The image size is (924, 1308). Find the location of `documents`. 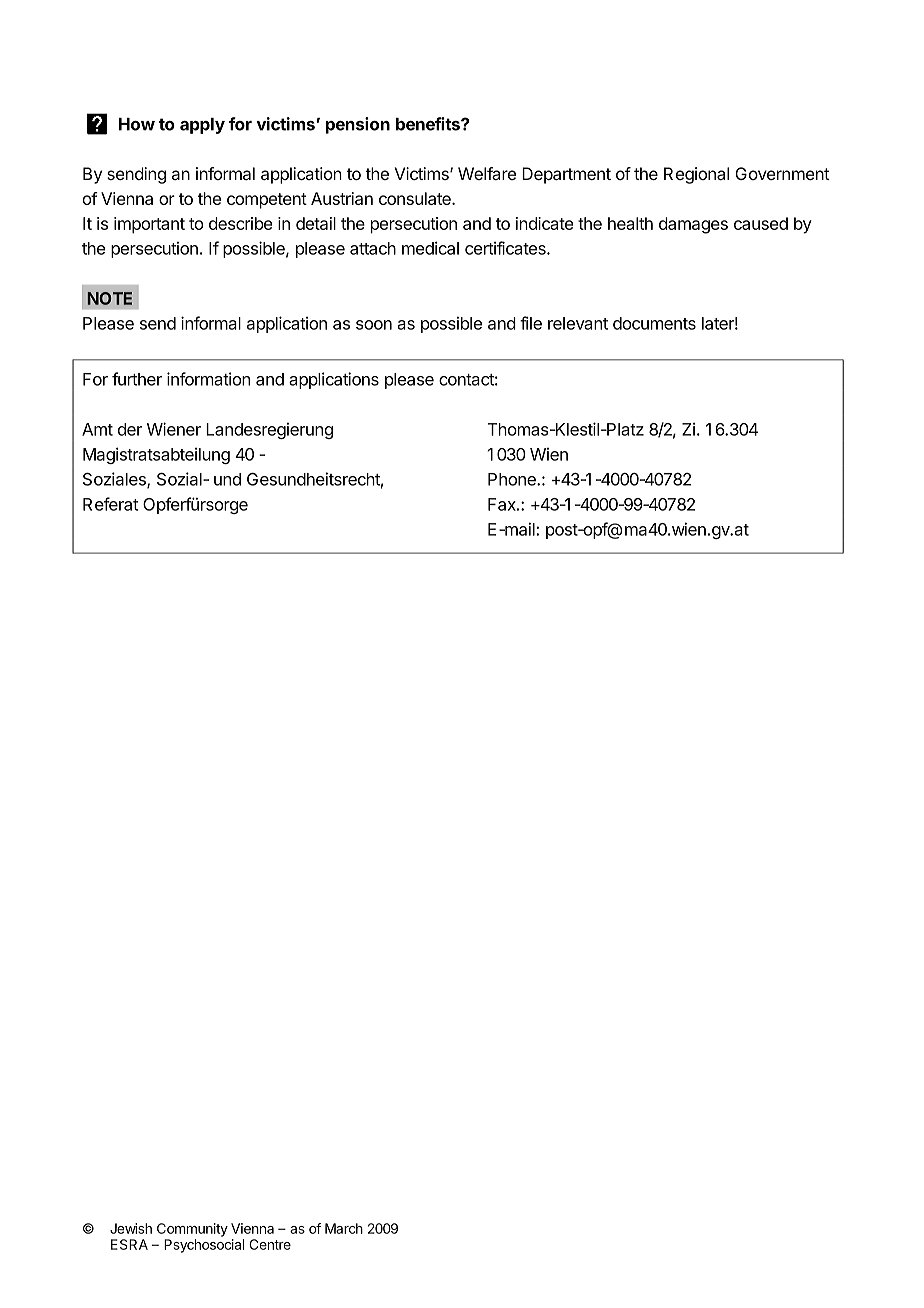

documents is located at coordinates (654, 323).
